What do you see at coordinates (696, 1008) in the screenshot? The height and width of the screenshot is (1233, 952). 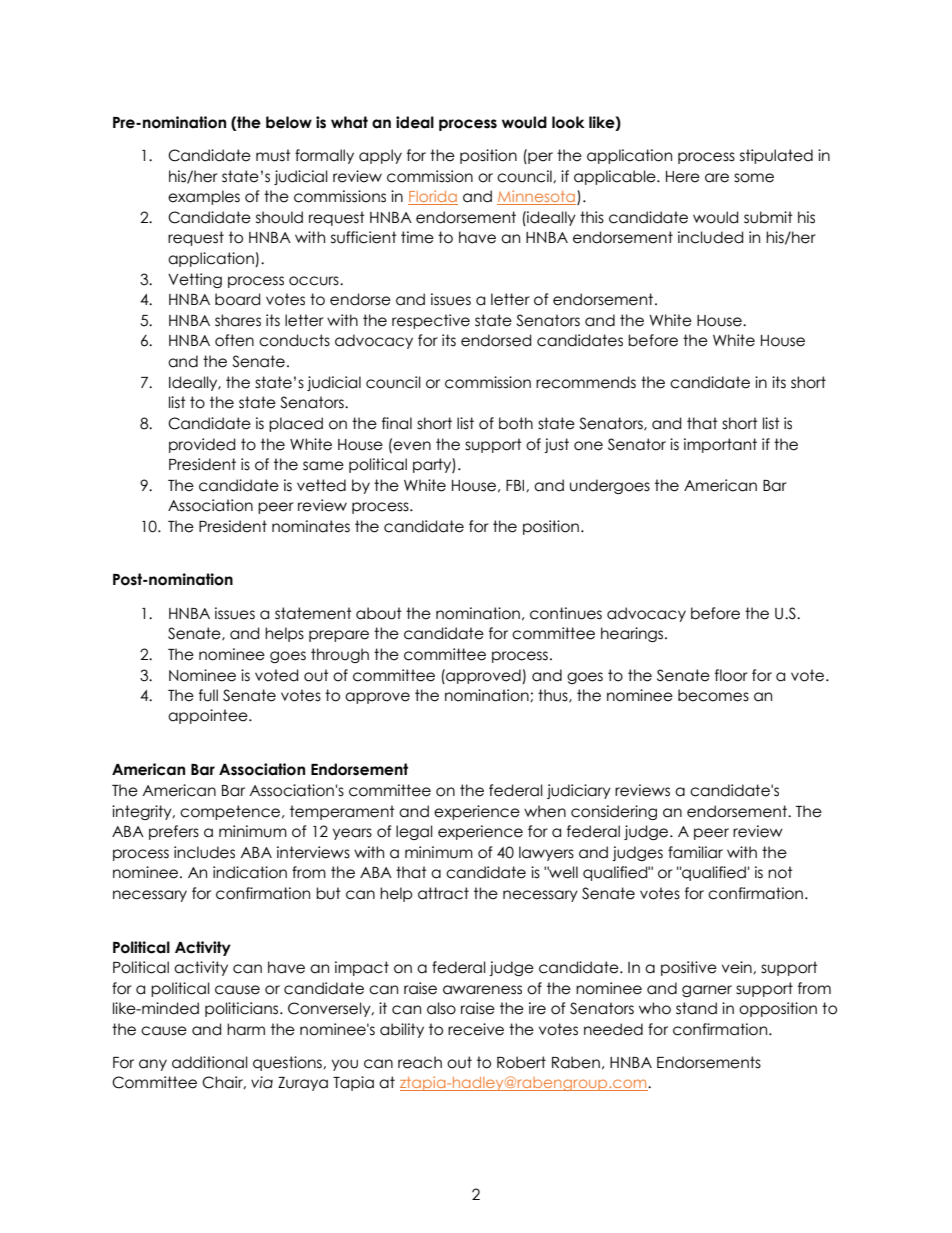 I see `stand` at bounding box center [696, 1008].
